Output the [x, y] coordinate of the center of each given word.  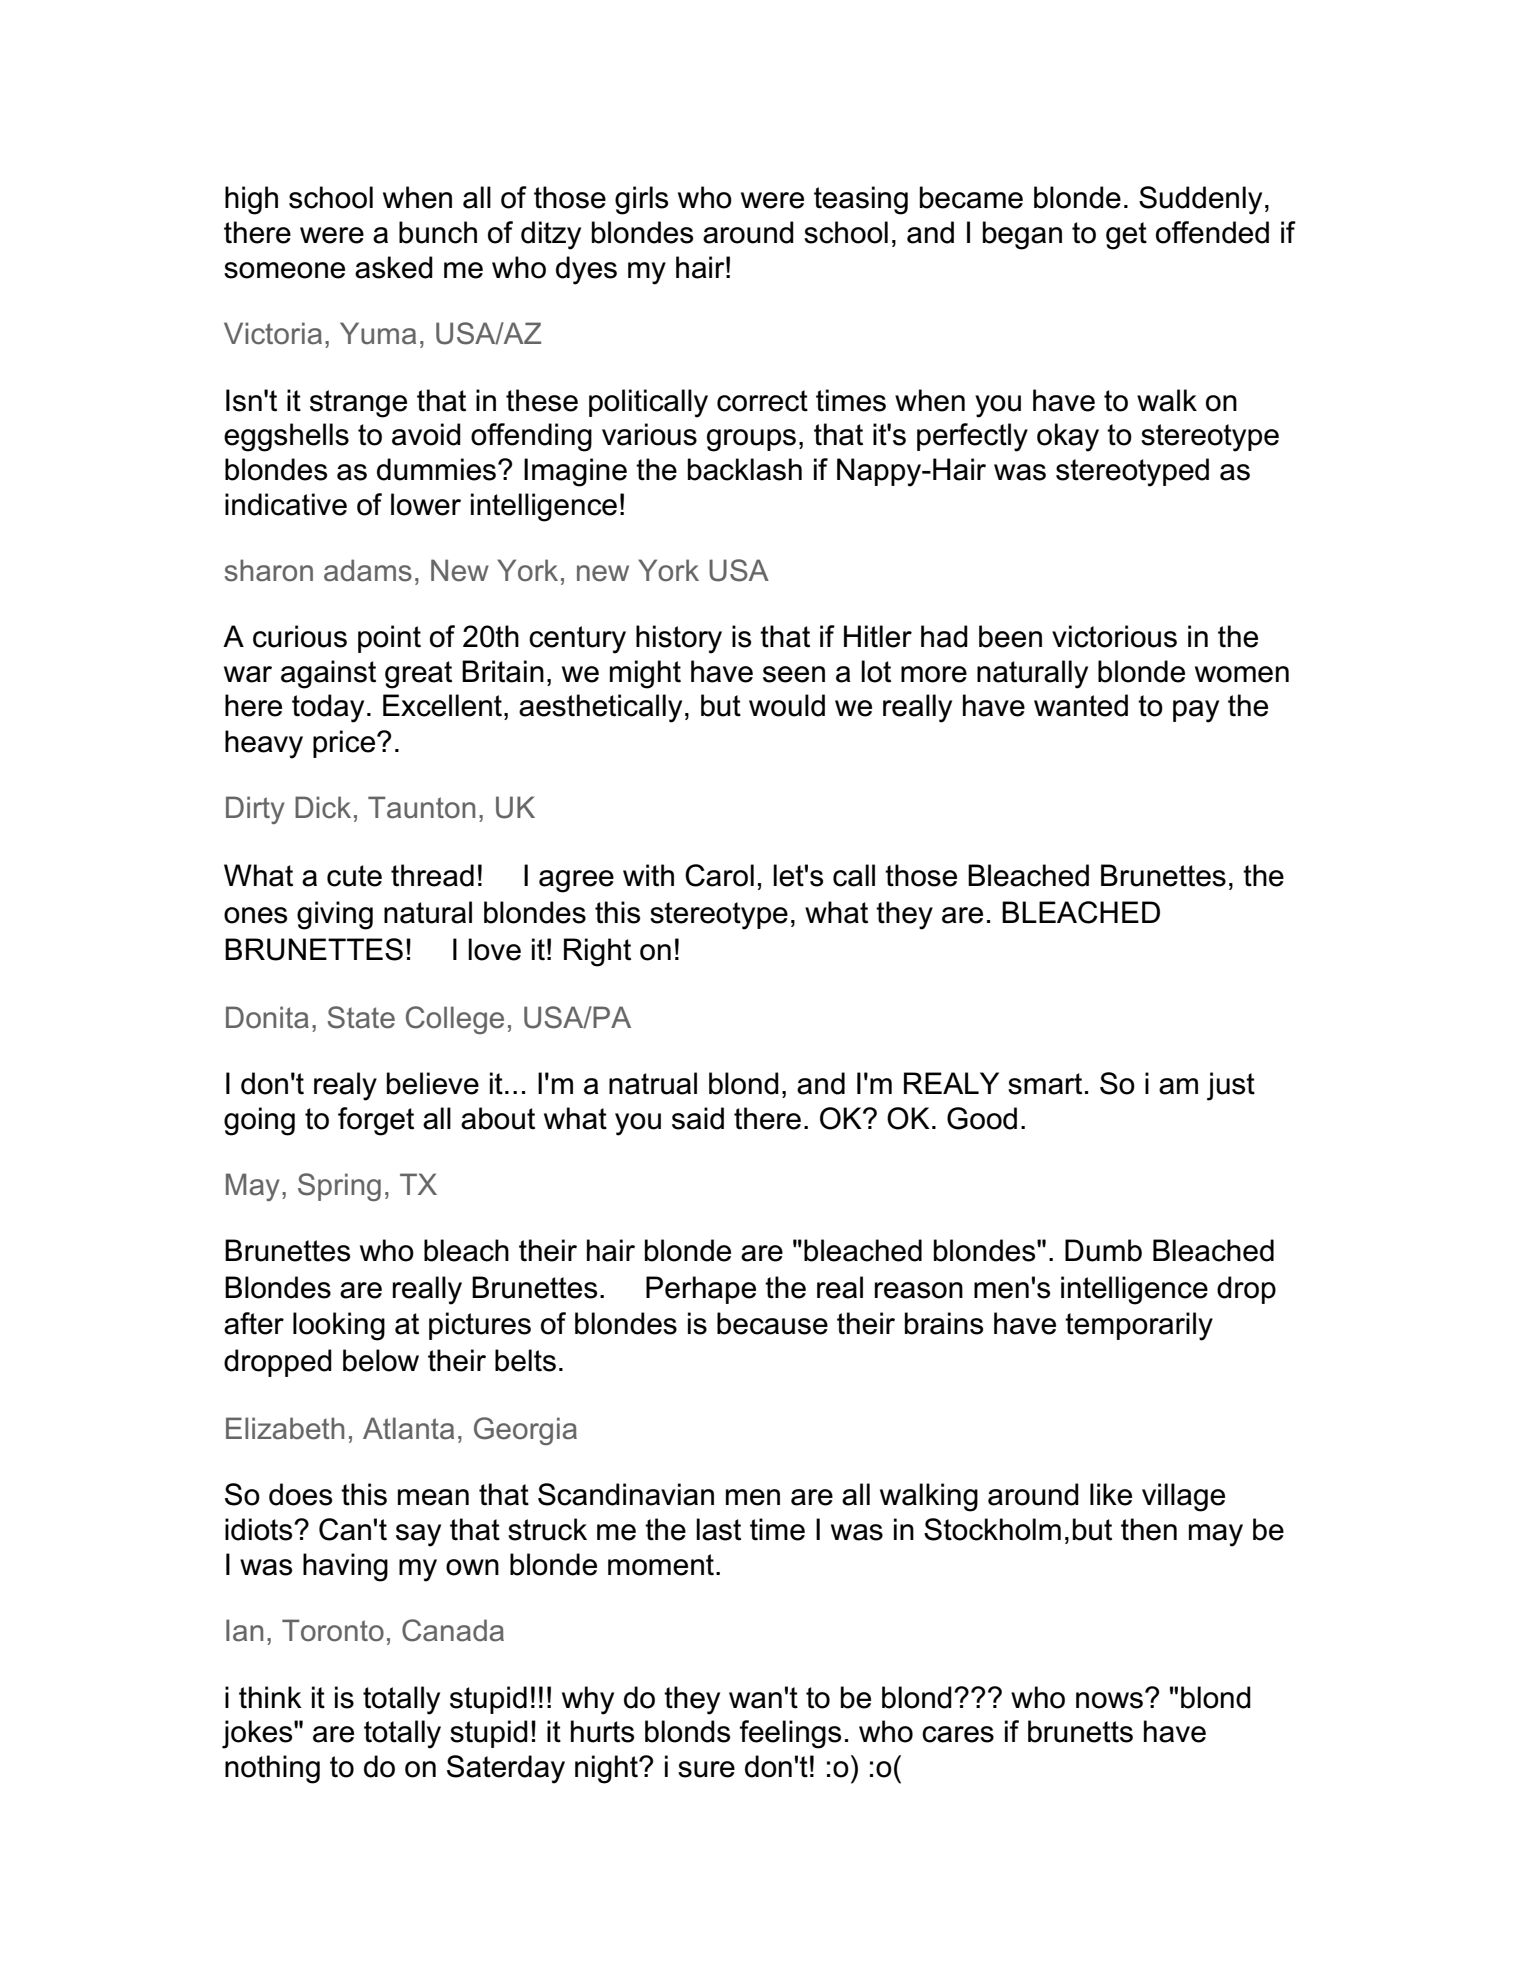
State [361, 1017]
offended [1212, 232]
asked [394, 267]
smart [1045, 1084]
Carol [719, 875]
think [270, 1697]
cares [958, 1734]
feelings [790, 1734]
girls [641, 200]
